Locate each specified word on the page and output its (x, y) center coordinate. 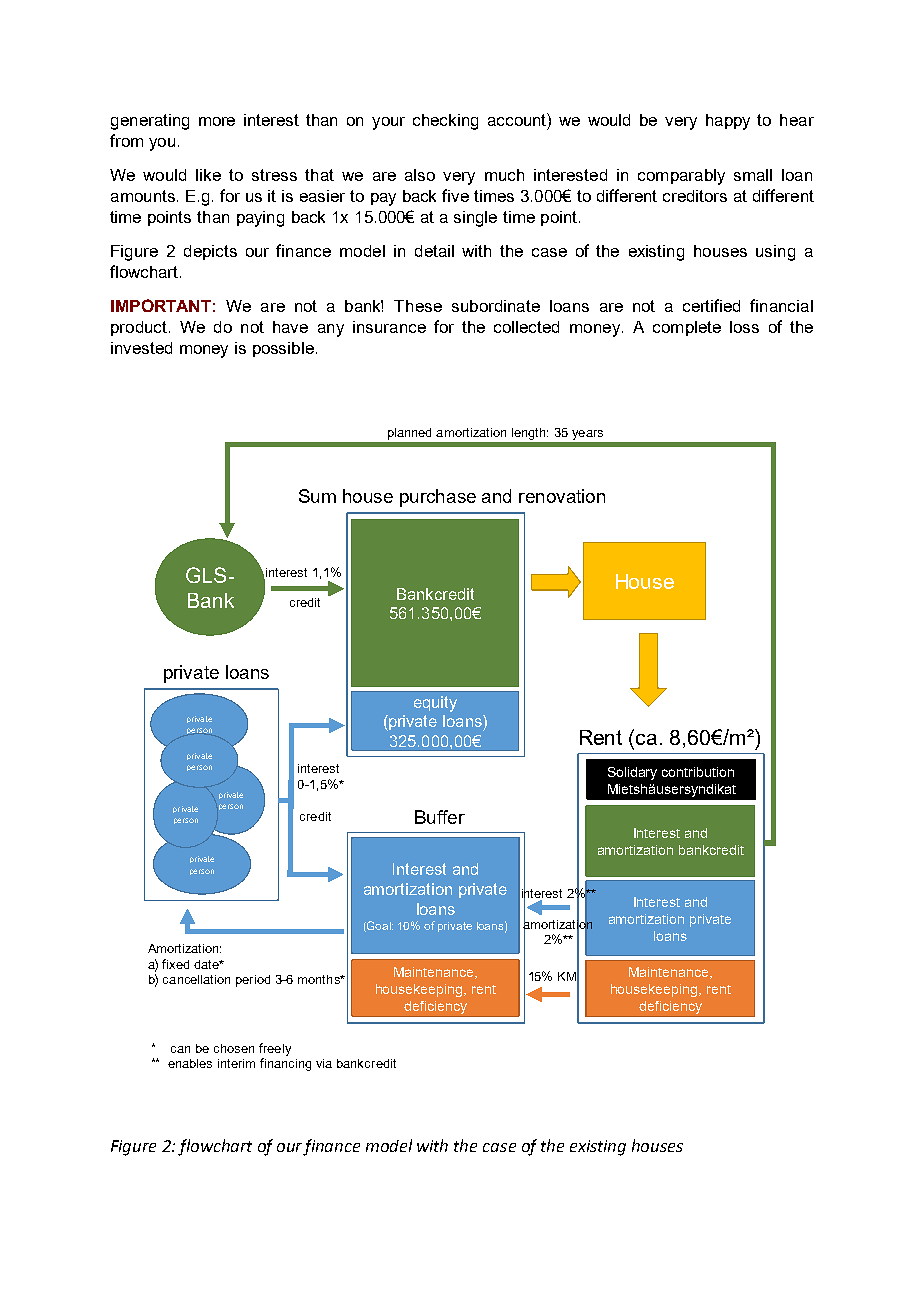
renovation (562, 496)
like (208, 175)
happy (728, 122)
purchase (438, 498)
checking (445, 122)
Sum (317, 496)
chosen (234, 1048)
